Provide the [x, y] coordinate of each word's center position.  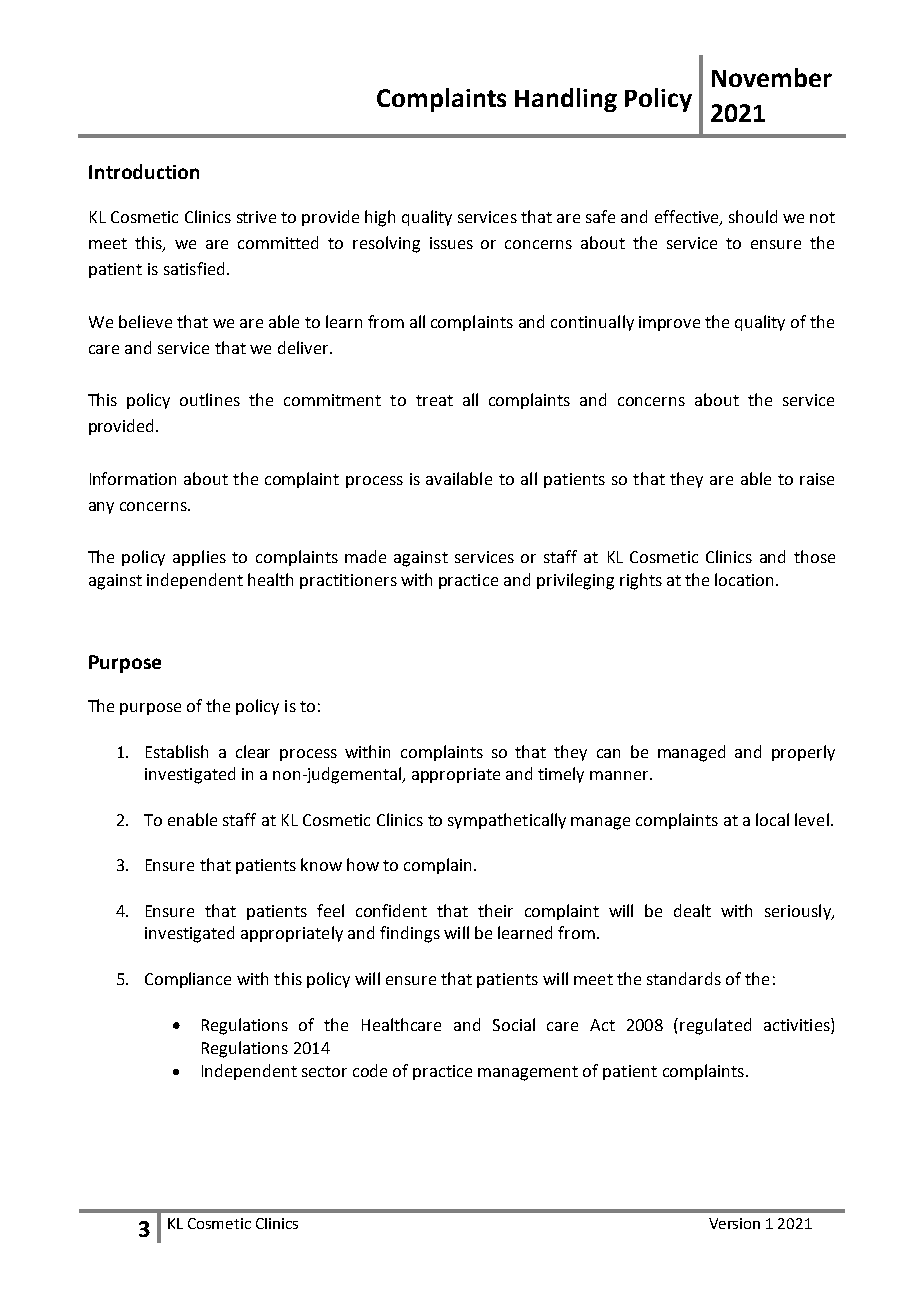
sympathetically [507, 821]
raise [817, 479]
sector [324, 1071]
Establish [177, 751]
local [772, 819]
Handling [566, 100]
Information [133, 478]
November [772, 77]
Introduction [144, 171]
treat [434, 400]
